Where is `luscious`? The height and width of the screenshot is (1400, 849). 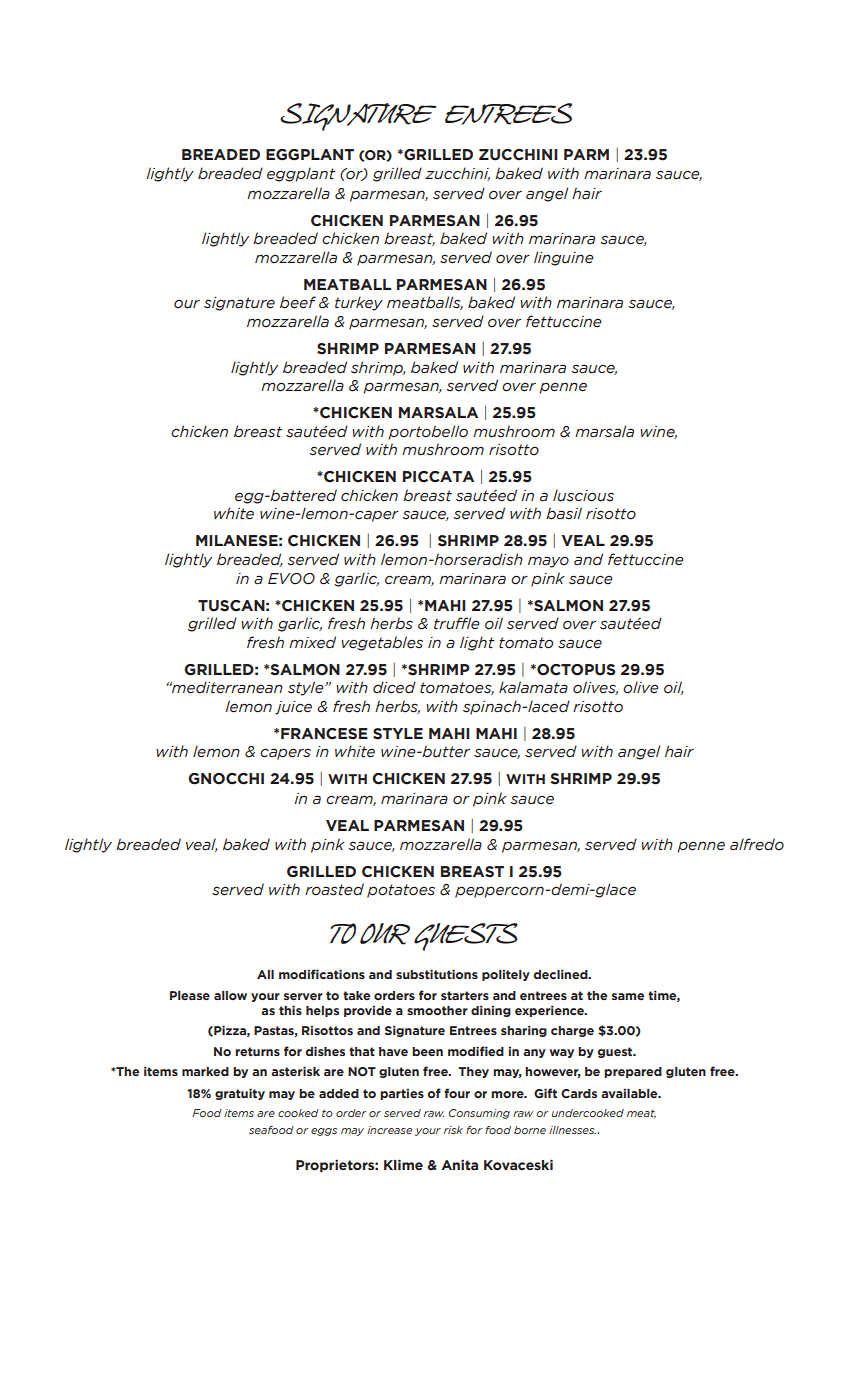
luscious is located at coordinates (583, 495).
